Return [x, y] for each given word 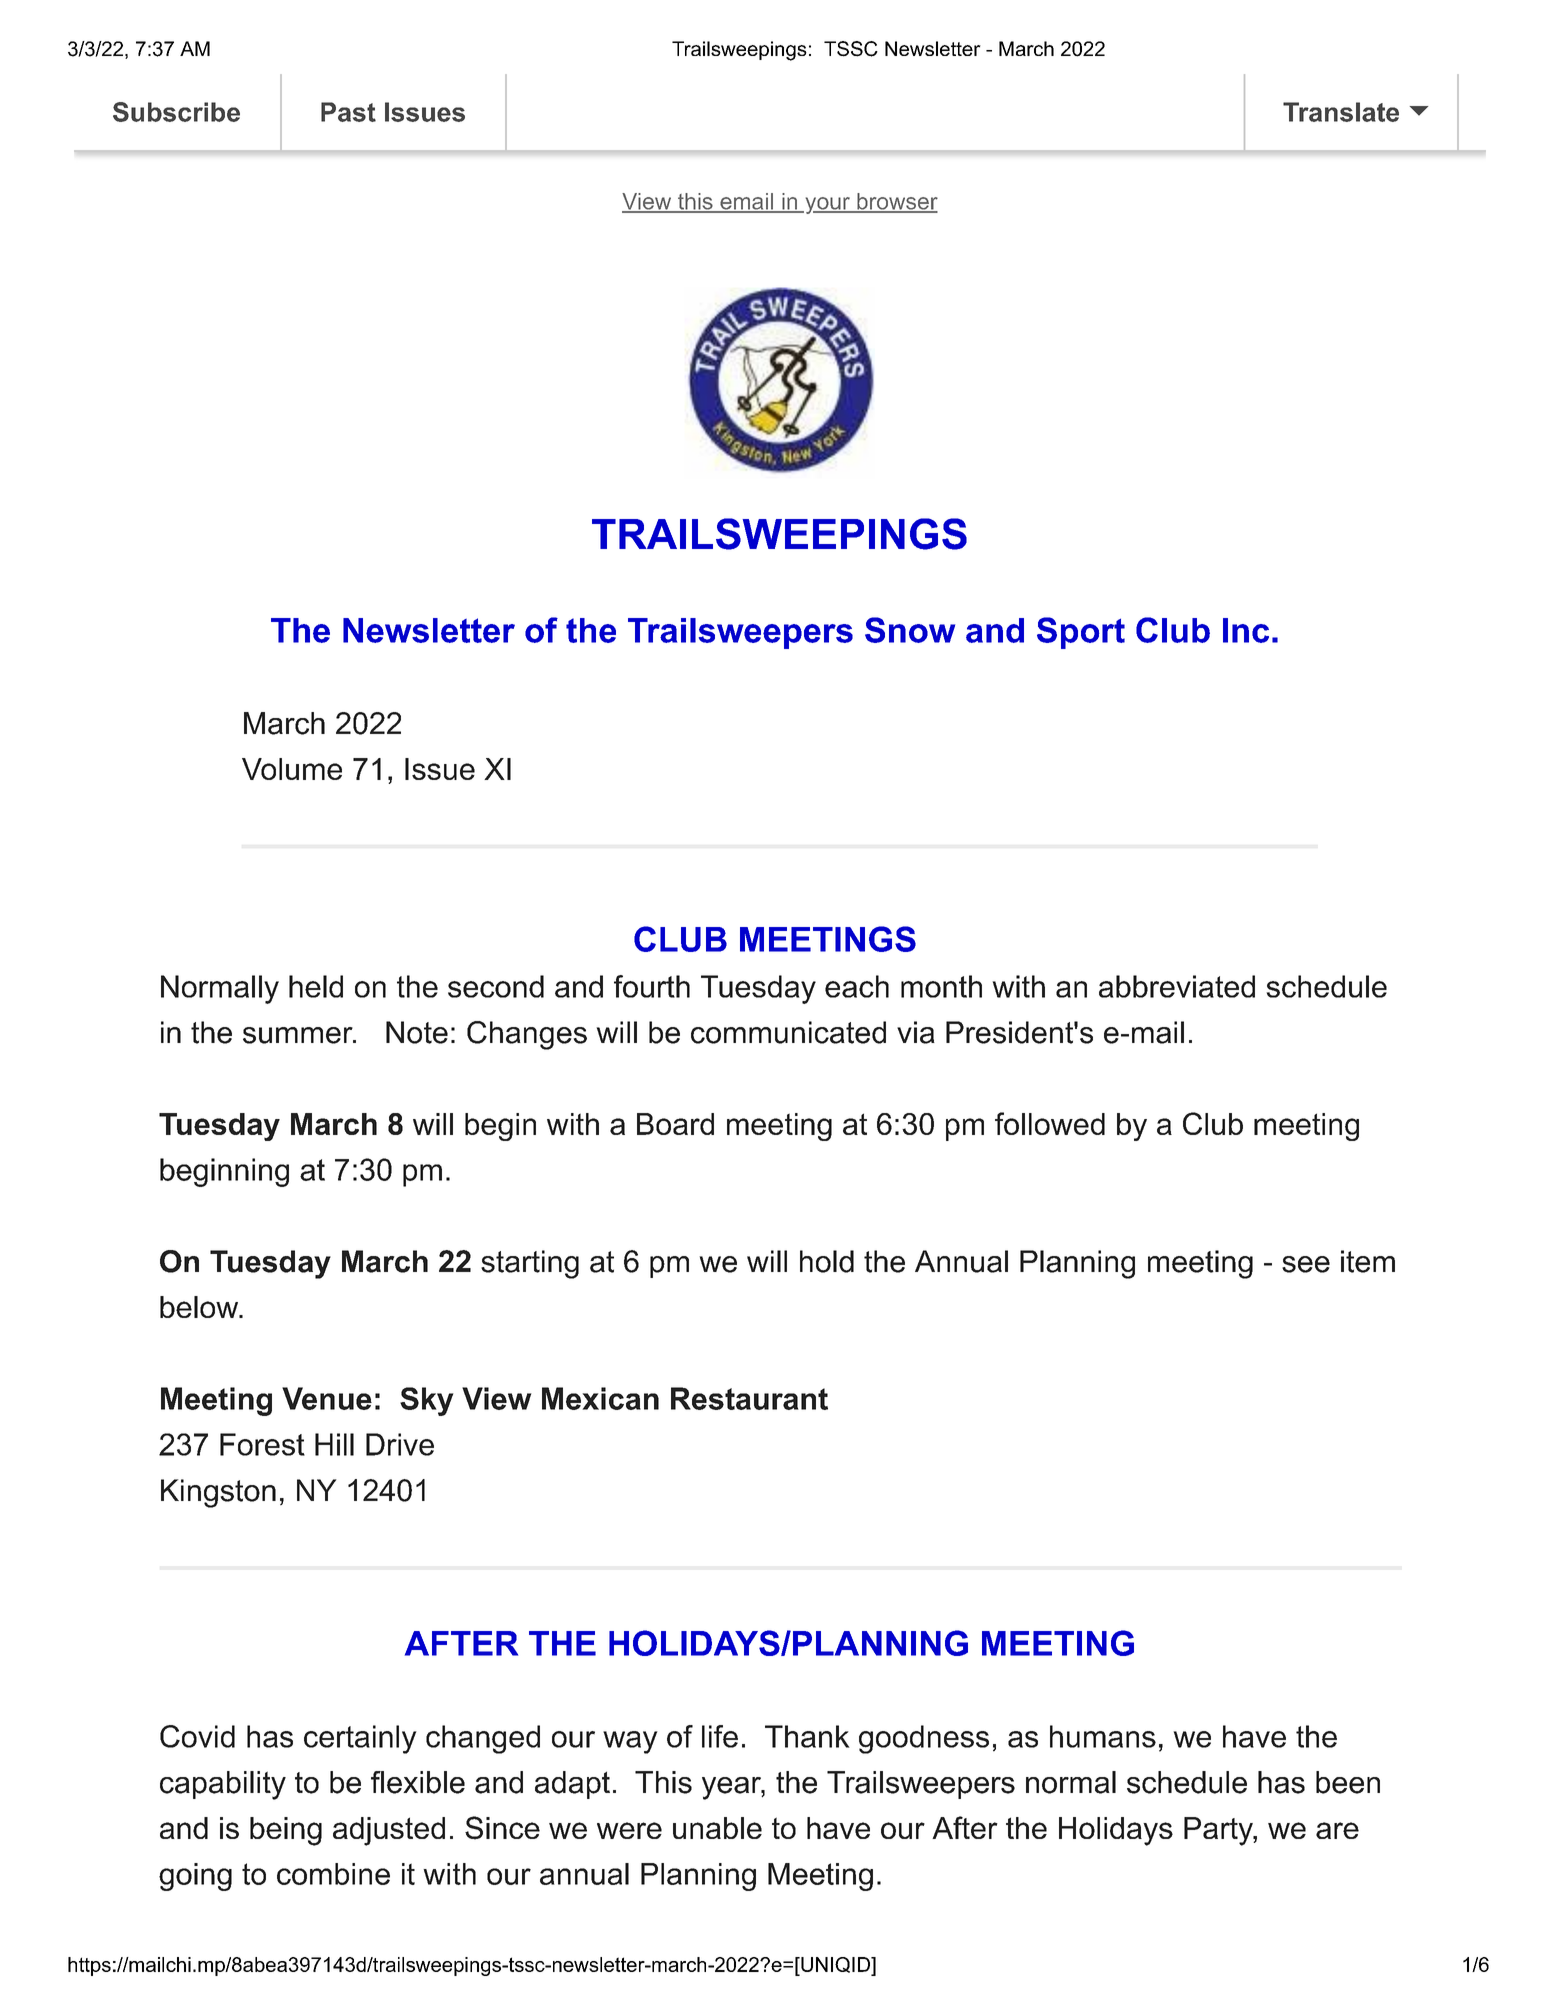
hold [827, 1261]
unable [717, 1828]
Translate [1341, 112]
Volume [292, 769]
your [827, 205]
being [286, 1831]
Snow [910, 630]
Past [348, 112]
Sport [1081, 633]
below [200, 1307]
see [1306, 1264]
